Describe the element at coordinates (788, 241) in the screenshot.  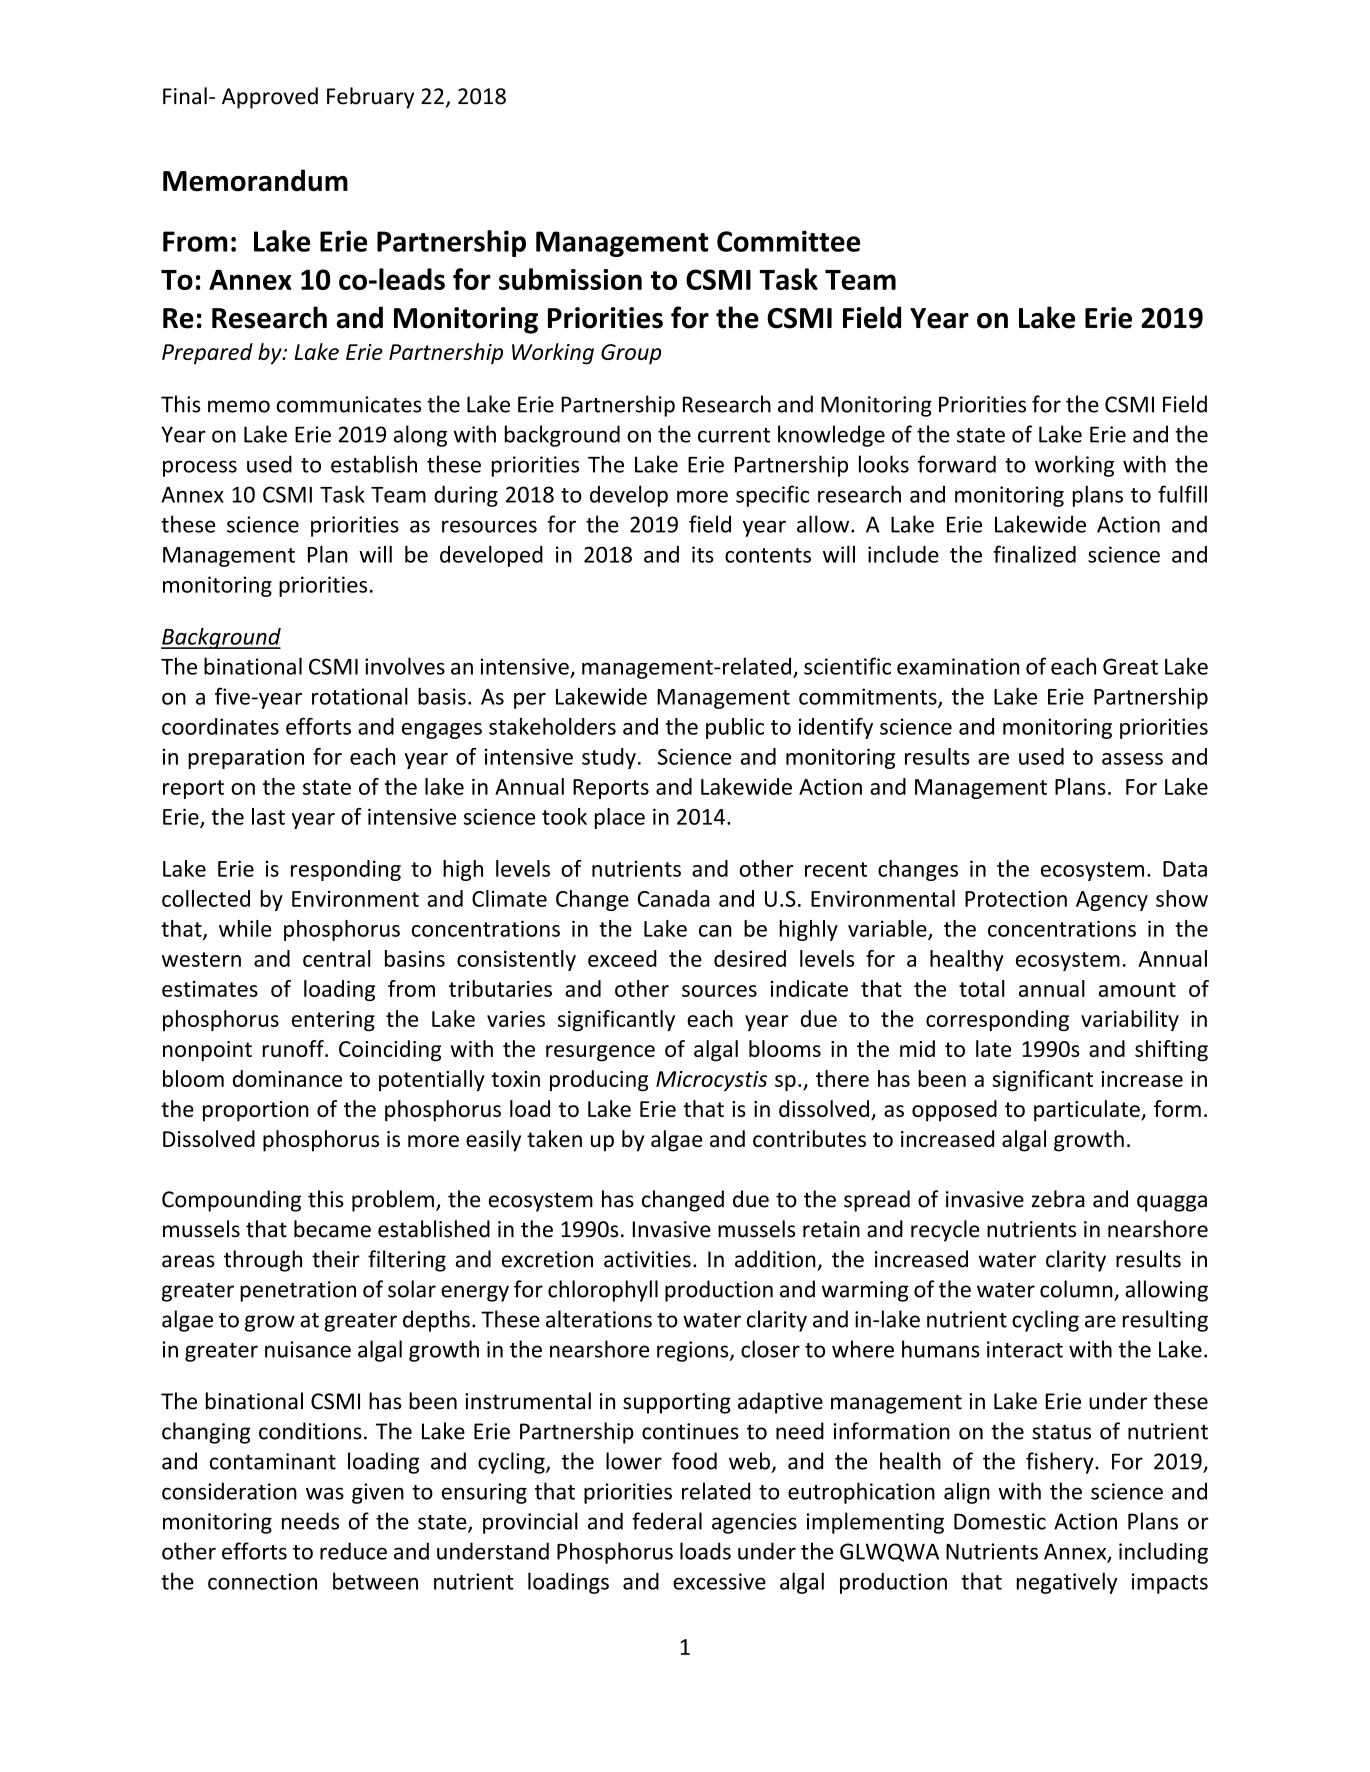
I see `Committee` at that location.
